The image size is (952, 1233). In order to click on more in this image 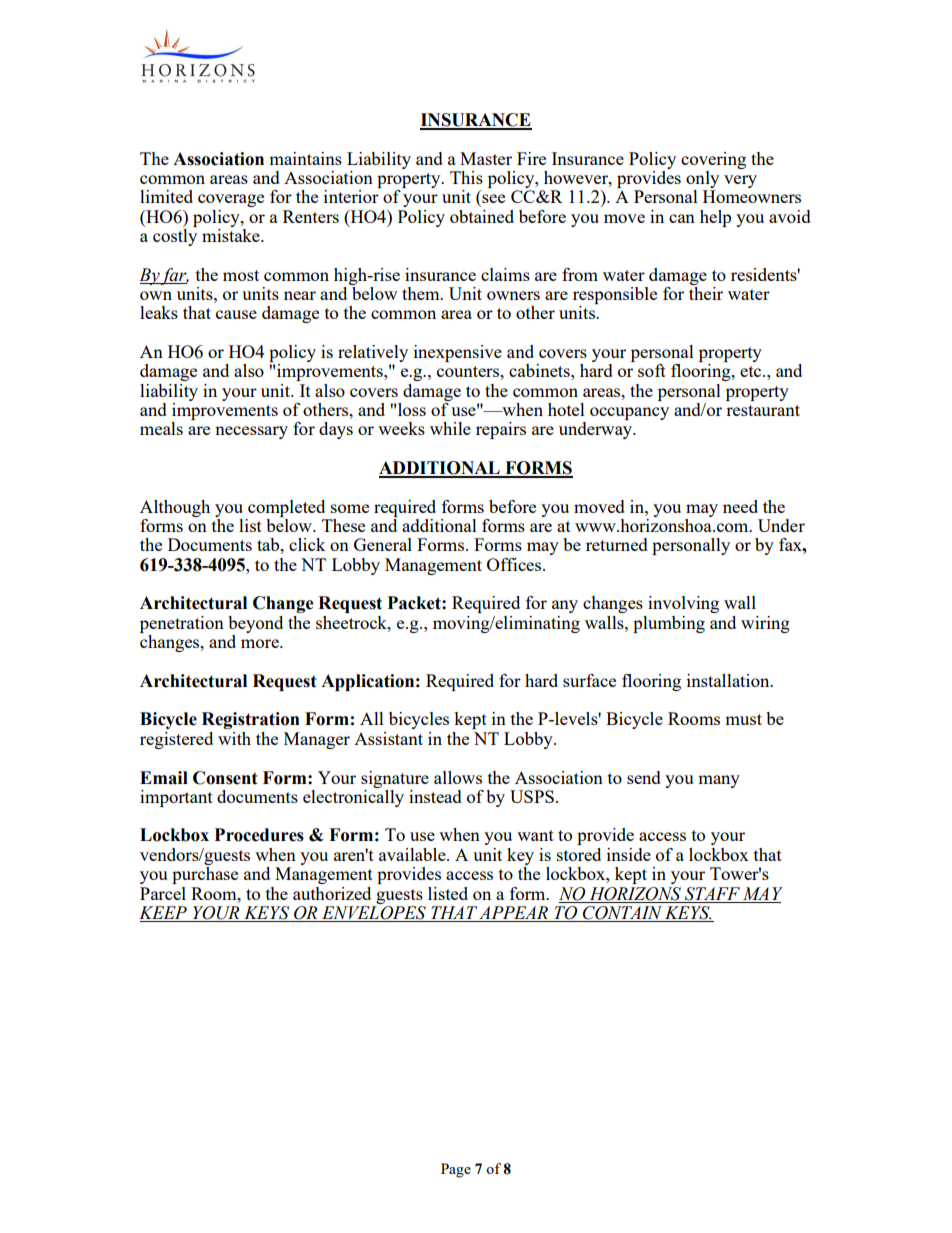, I will do `click(261, 643)`.
